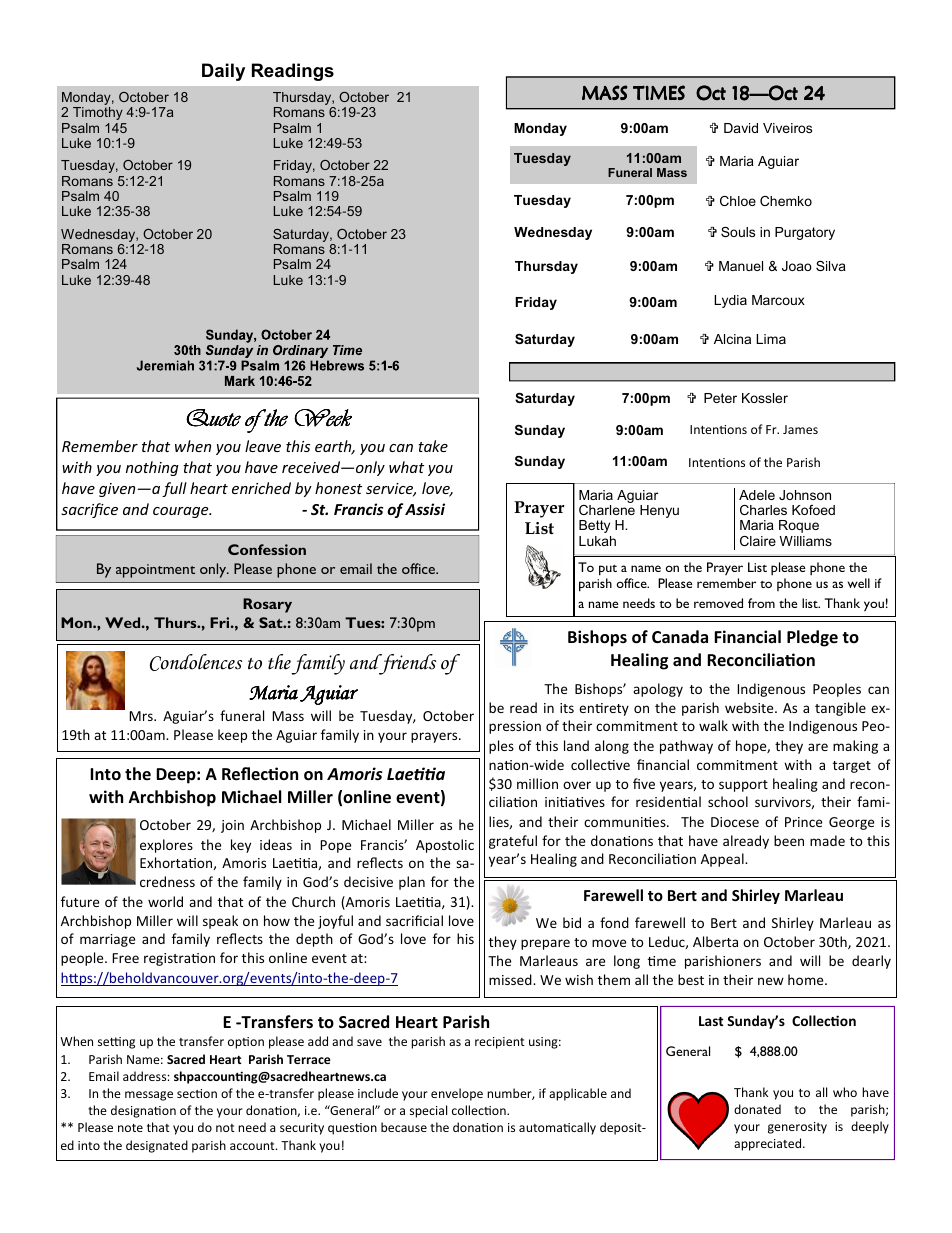 The height and width of the screenshot is (1233, 952). What do you see at coordinates (165, 901) in the screenshot?
I see `world` at bounding box center [165, 901].
